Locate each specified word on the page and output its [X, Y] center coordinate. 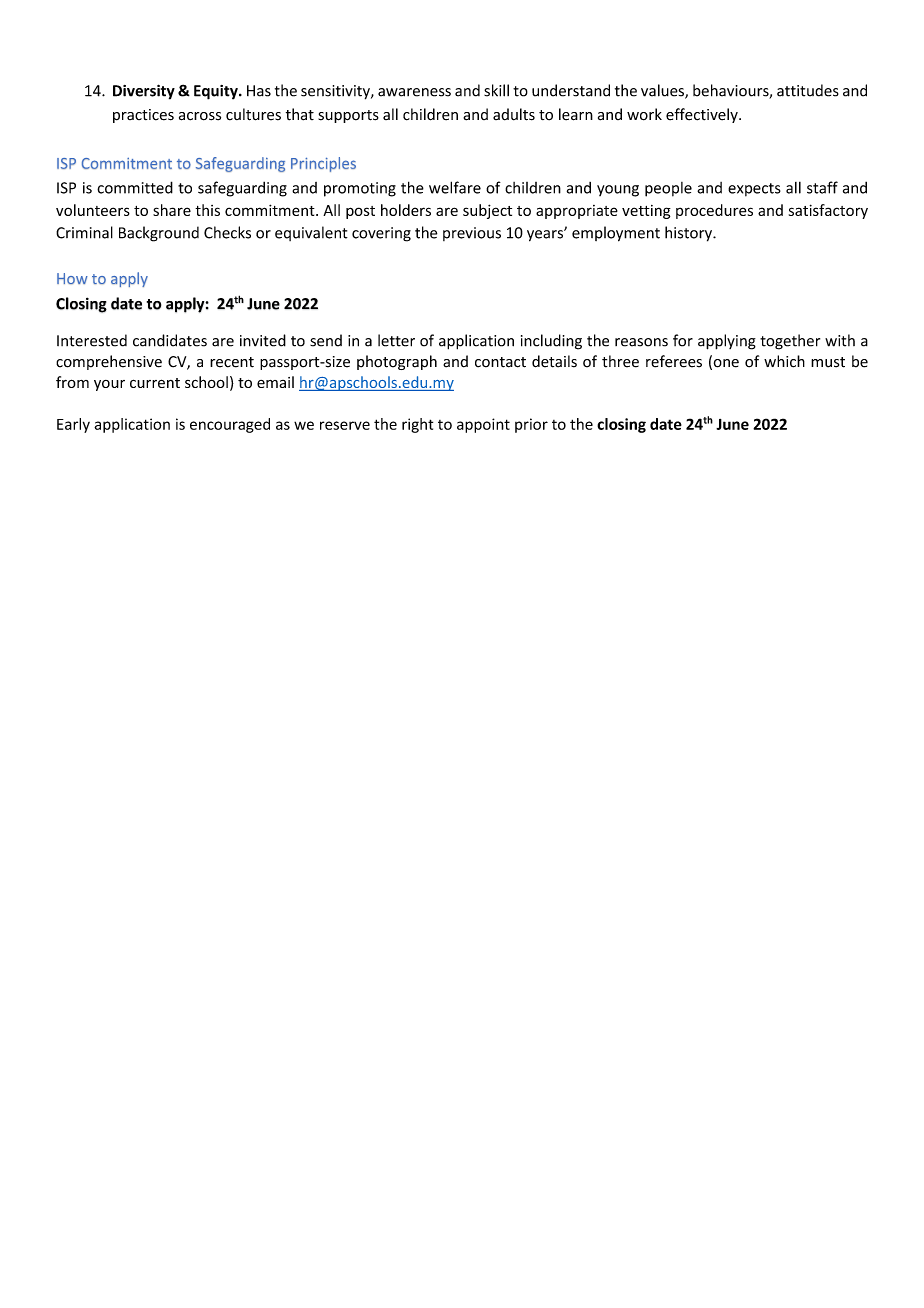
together [790, 342]
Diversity [144, 92]
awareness [414, 92]
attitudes [808, 90]
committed [135, 187]
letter [396, 340]
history [689, 234]
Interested [92, 340]
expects [754, 190]
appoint [483, 425]
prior [531, 425]
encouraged [230, 425]
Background [159, 234]
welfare [455, 187]
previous [472, 234]
